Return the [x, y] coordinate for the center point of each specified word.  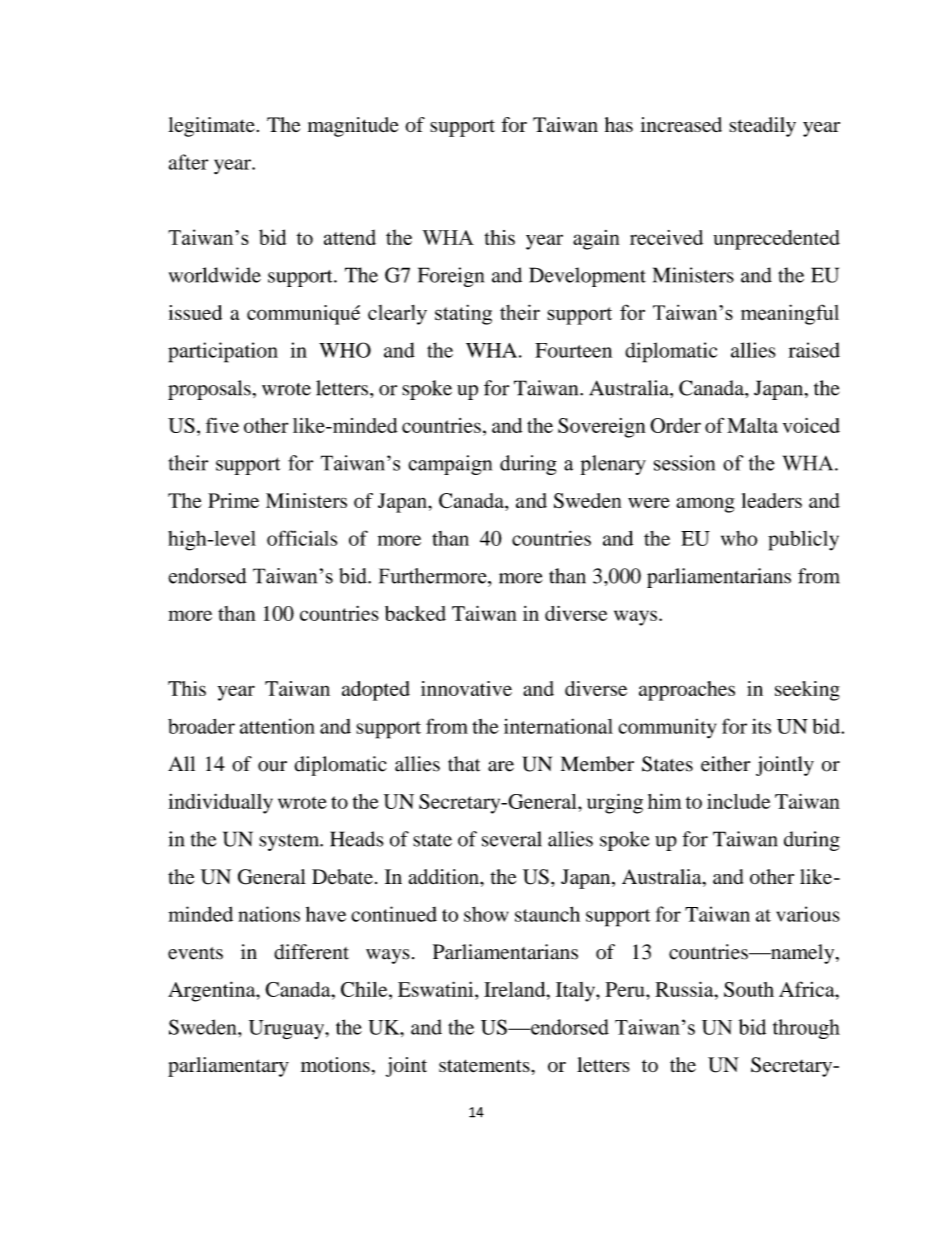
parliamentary [228, 1067]
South [749, 989]
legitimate [211, 127]
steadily [762, 127]
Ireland [516, 989]
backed [415, 613]
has [619, 124]
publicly [803, 540]
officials [302, 538]
